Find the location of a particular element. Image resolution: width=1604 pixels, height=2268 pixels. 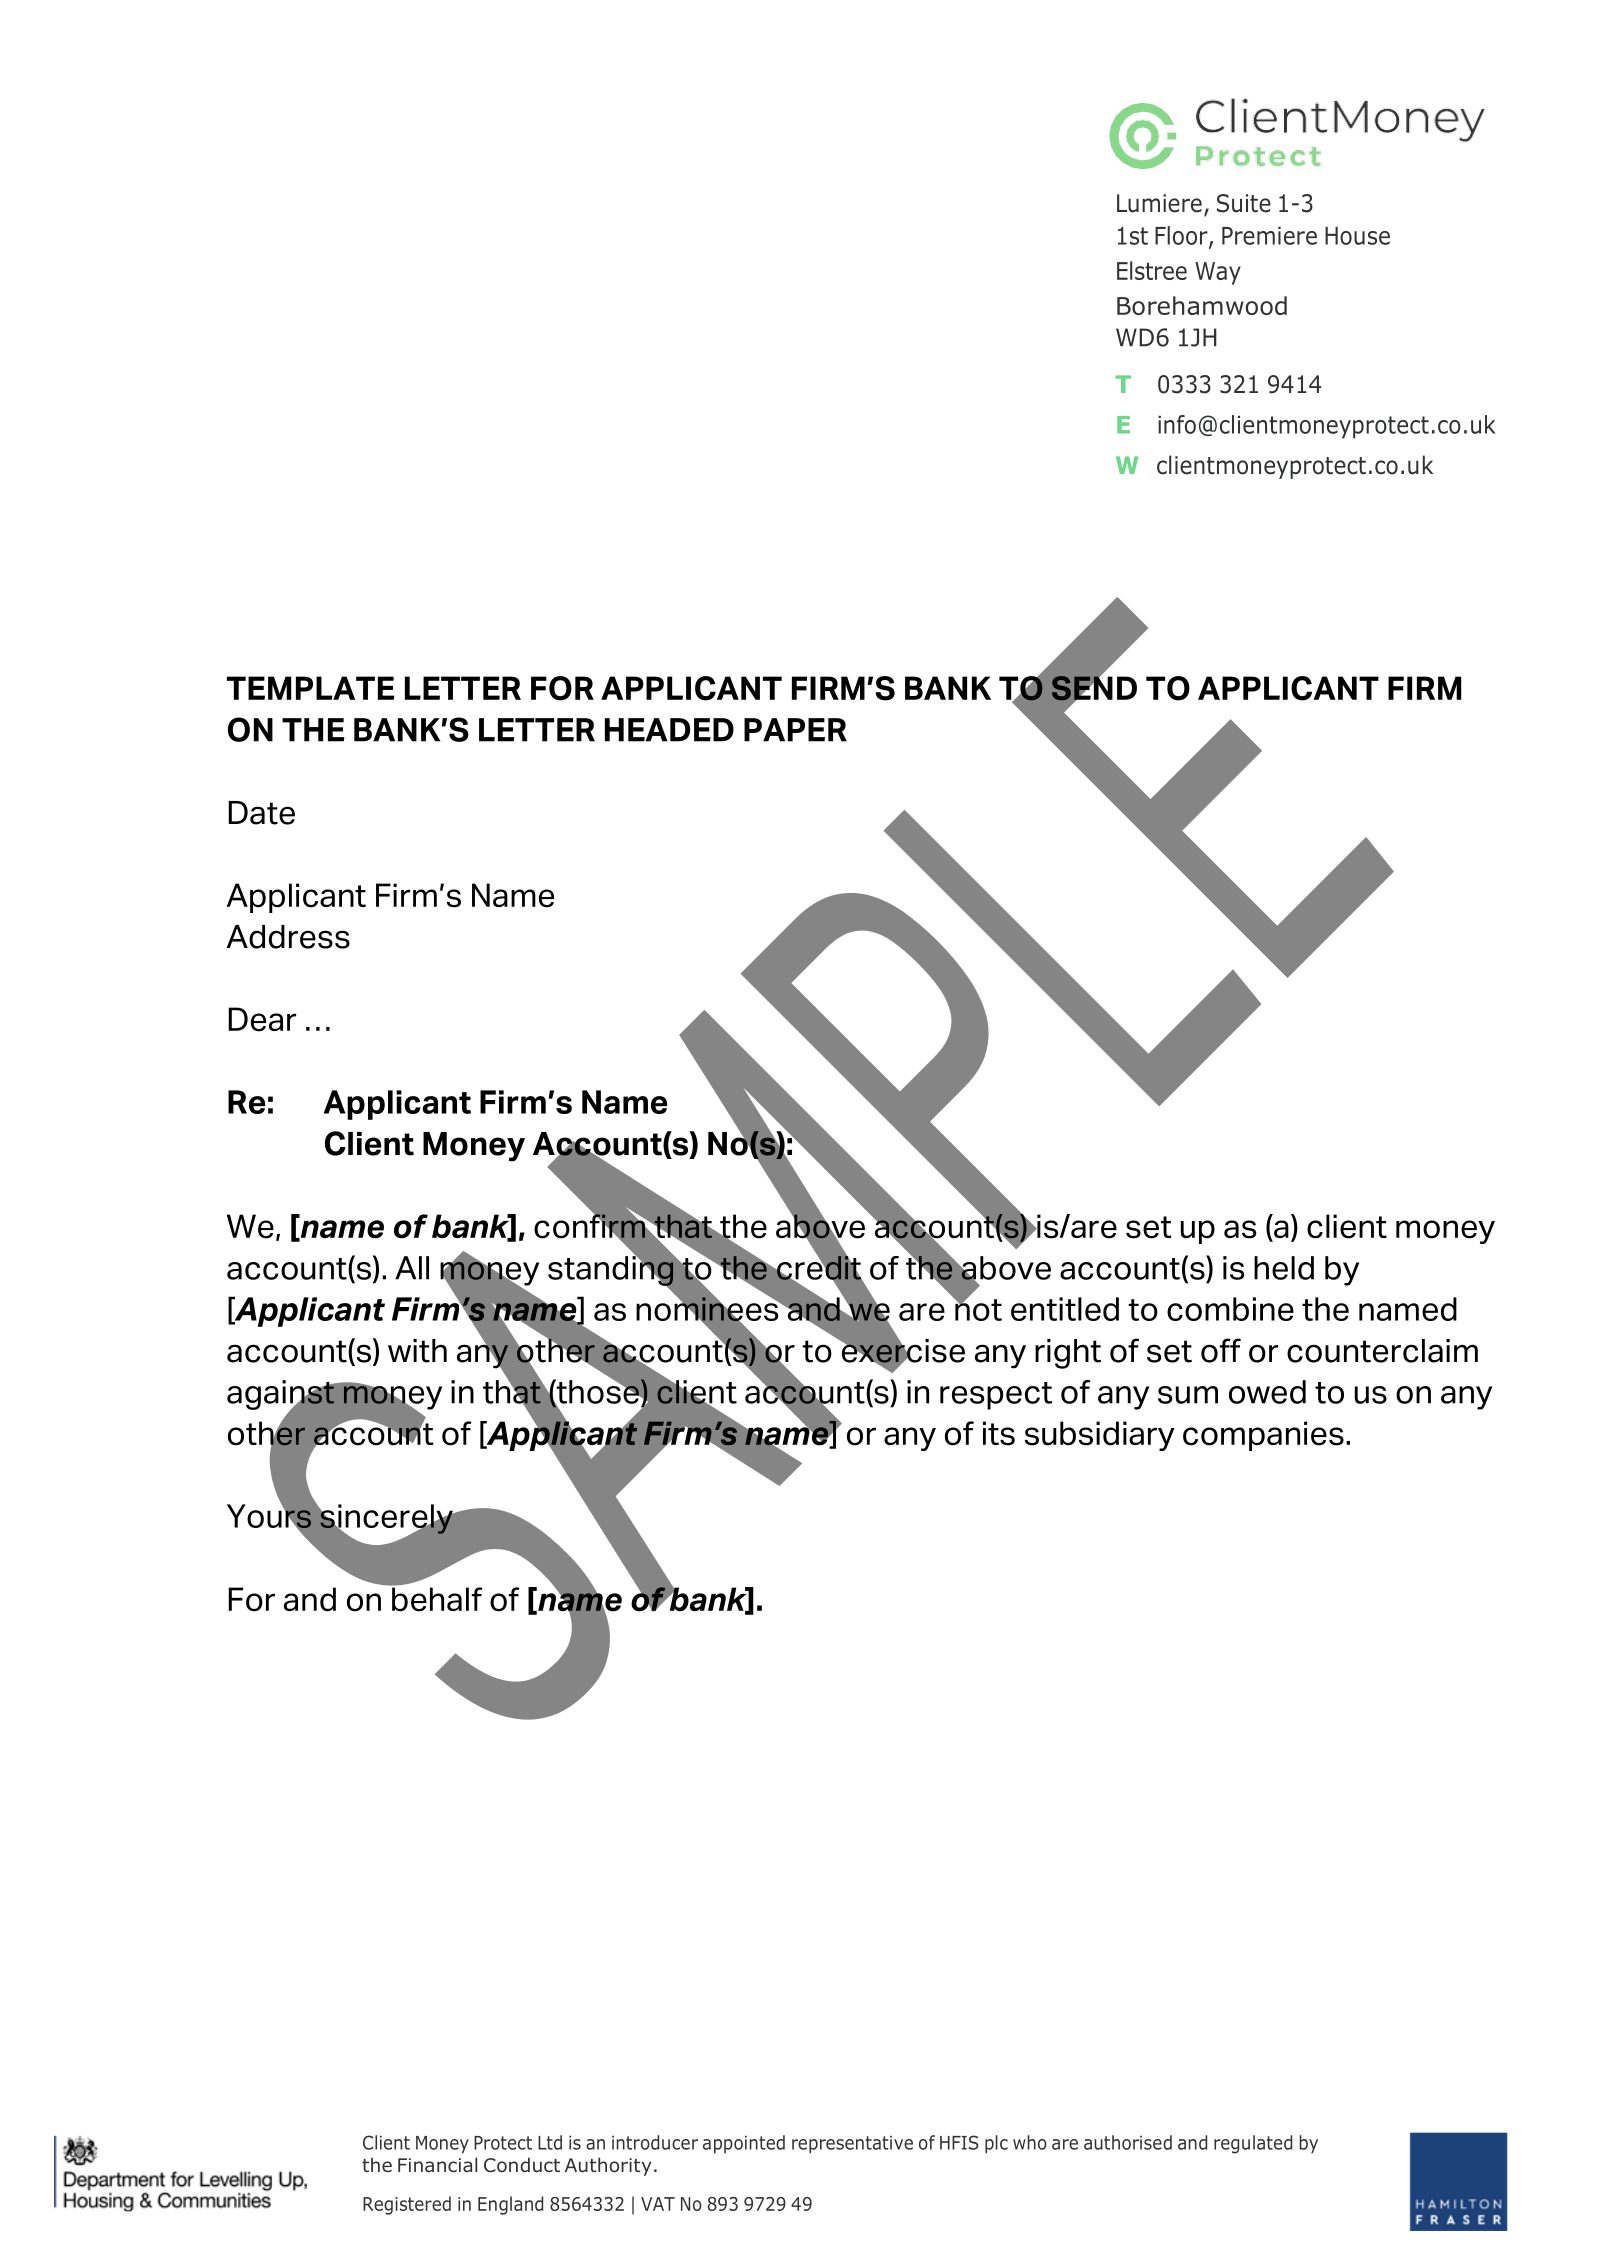

regulated is located at coordinates (1253, 2144).
